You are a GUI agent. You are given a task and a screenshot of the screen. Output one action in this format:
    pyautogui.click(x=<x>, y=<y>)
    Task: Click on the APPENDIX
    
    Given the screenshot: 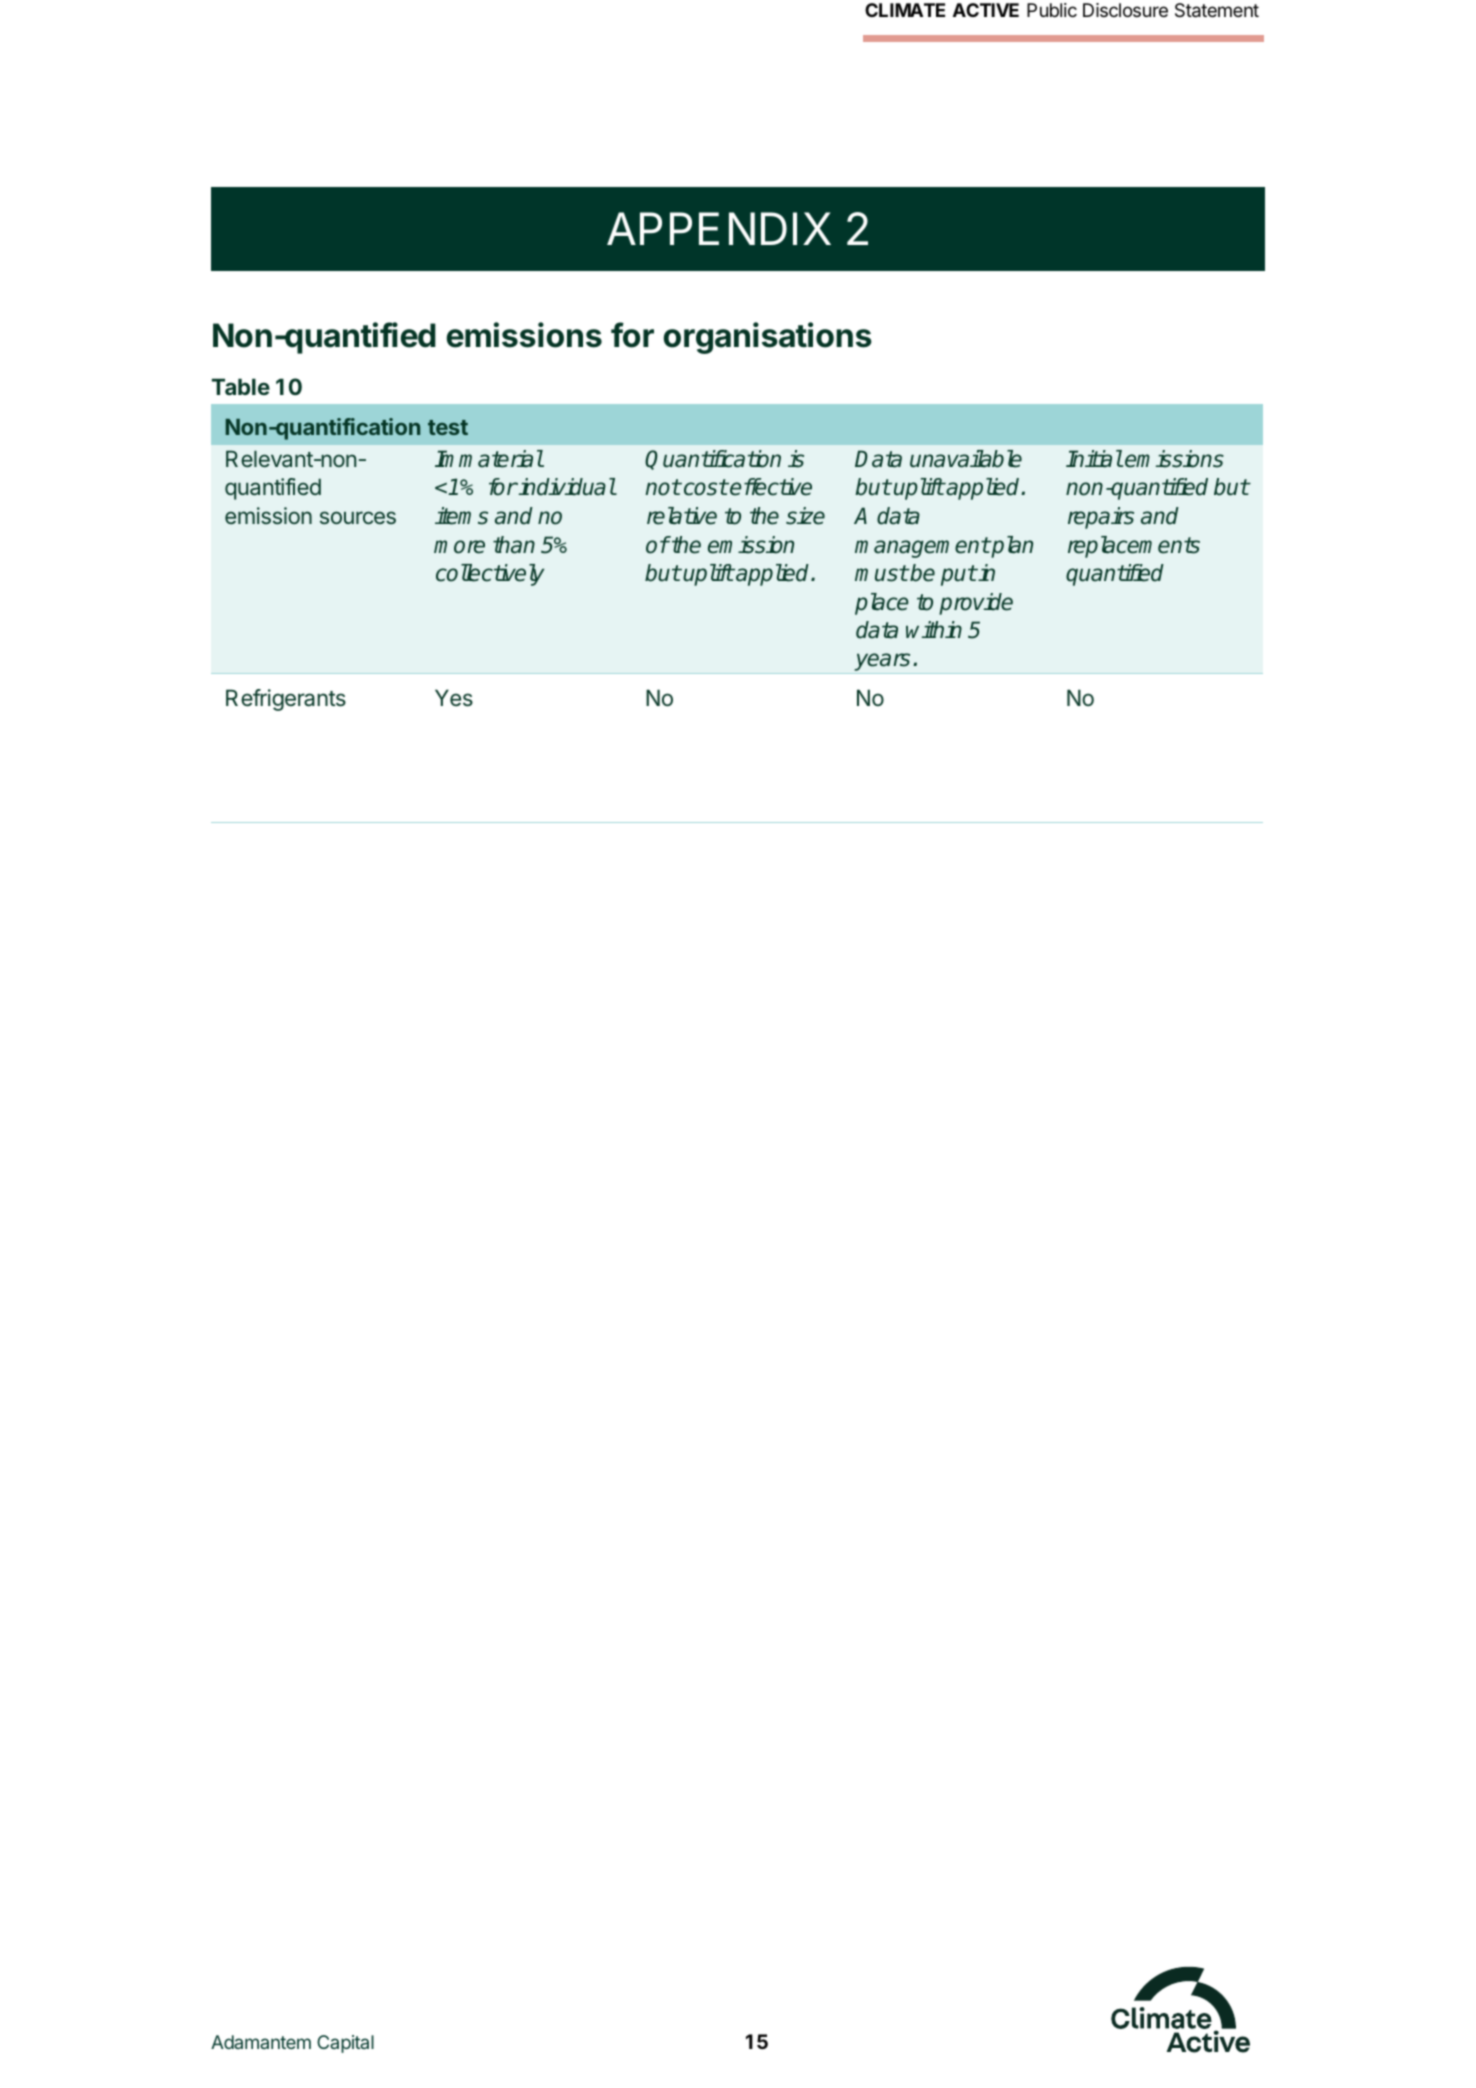 What is the action you would take?
    pyautogui.click(x=719, y=228)
